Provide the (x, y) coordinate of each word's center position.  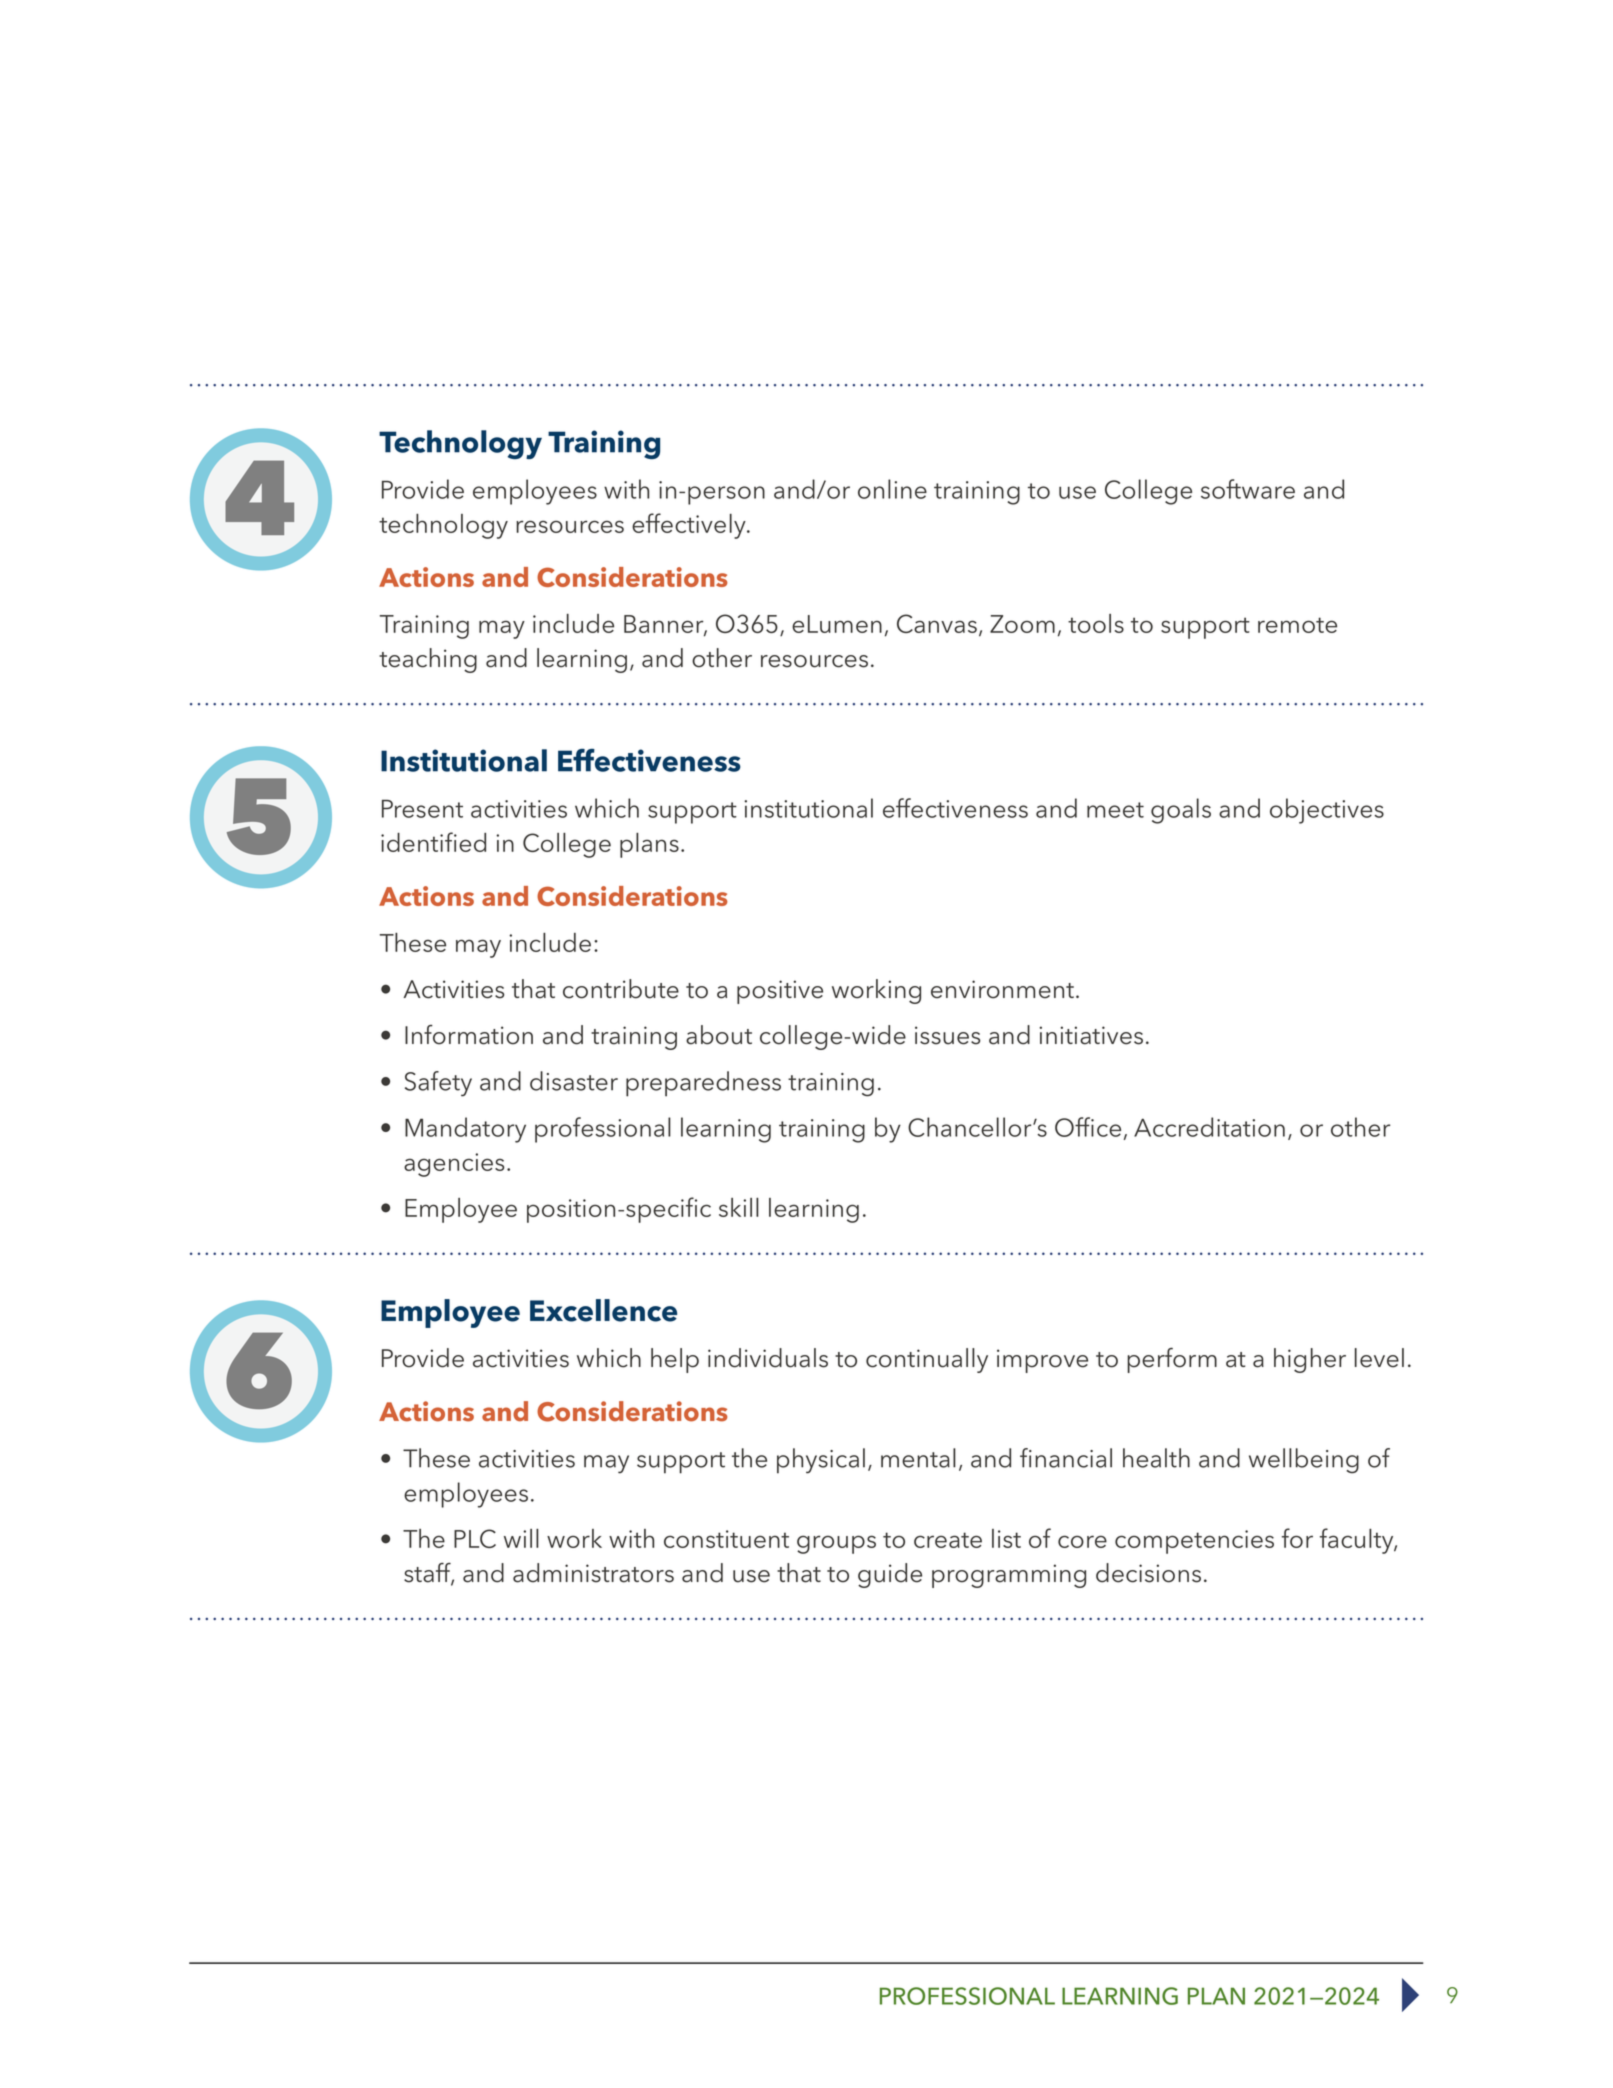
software (1248, 489)
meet (1115, 810)
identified (433, 842)
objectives (1327, 811)
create (948, 1540)
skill (739, 1207)
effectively (690, 526)
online (892, 489)
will (521, 1538)
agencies (454, 1165)
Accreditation (1209, 1127)
